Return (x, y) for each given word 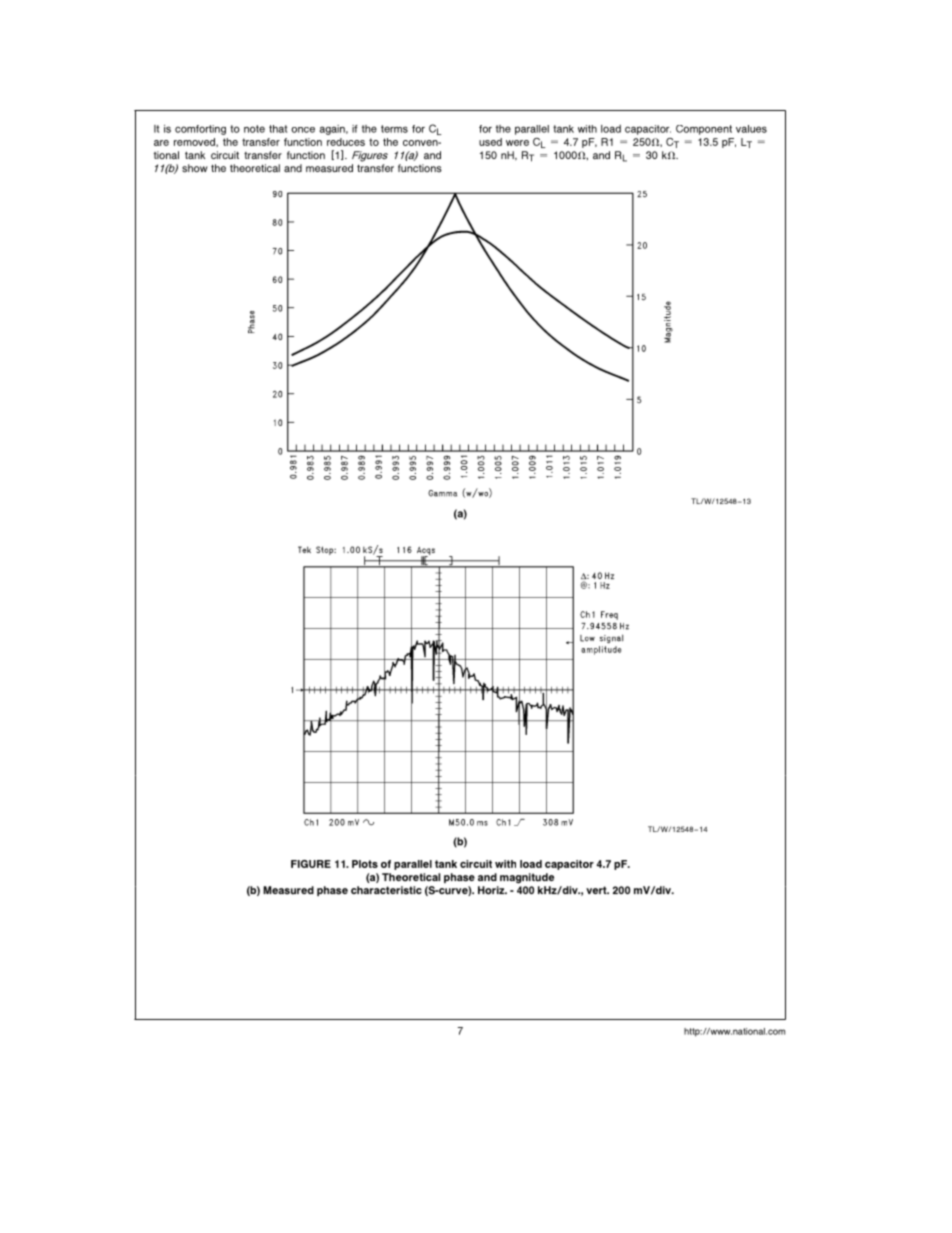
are (161, 143)
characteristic (386, 890)
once (303, 130)
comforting (200, 130)
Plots (365, 864)
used (490, 142)
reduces (346, 142)
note (254, 129)
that (278, 129)
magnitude (527, 878)
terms (394, 129)
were (517, 143)
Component (704, 130)
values (751, 129)
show (195, 168)
